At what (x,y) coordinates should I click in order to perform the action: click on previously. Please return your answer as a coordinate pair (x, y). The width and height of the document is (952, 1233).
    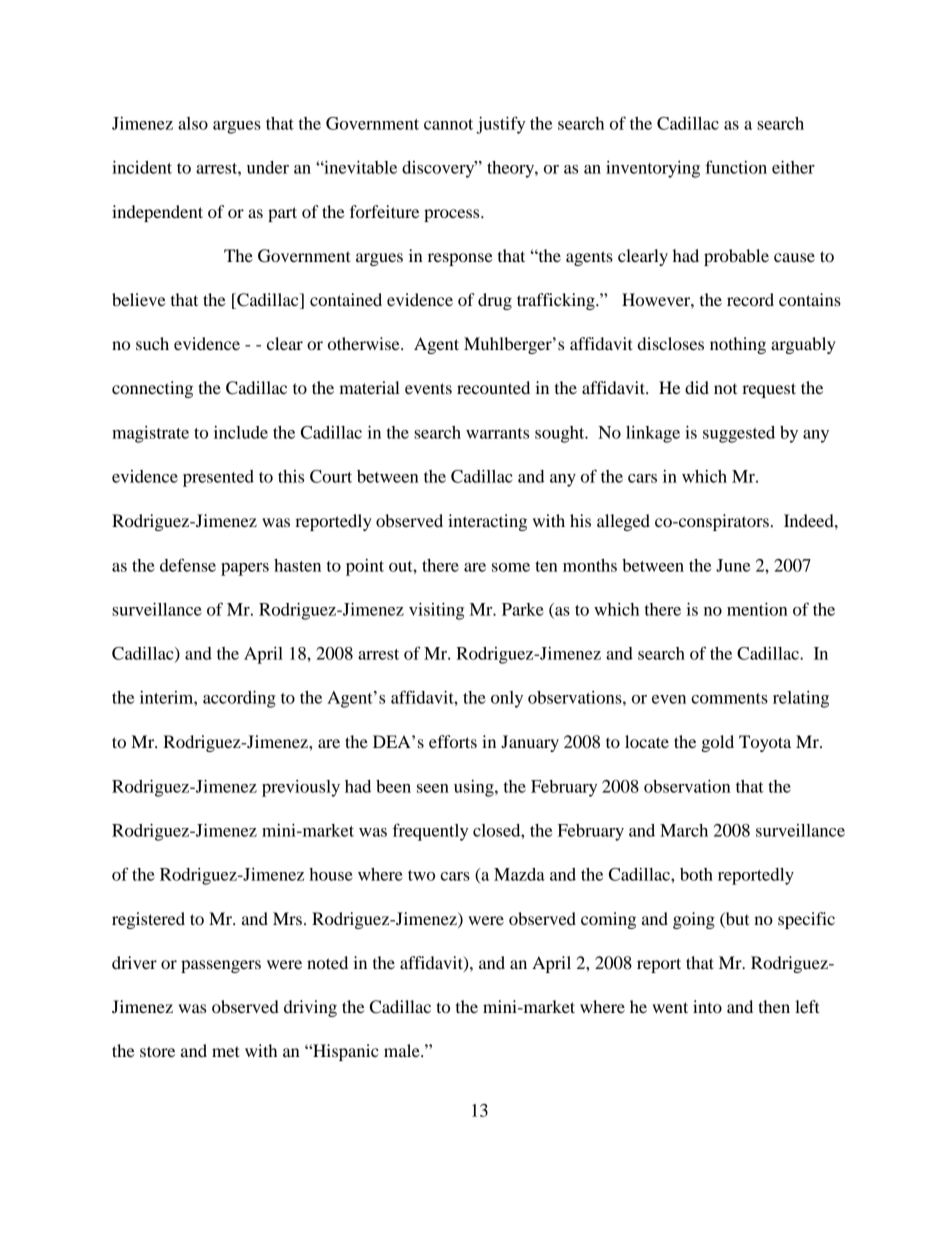
    Looking at the image, I should click on (301, 788).
